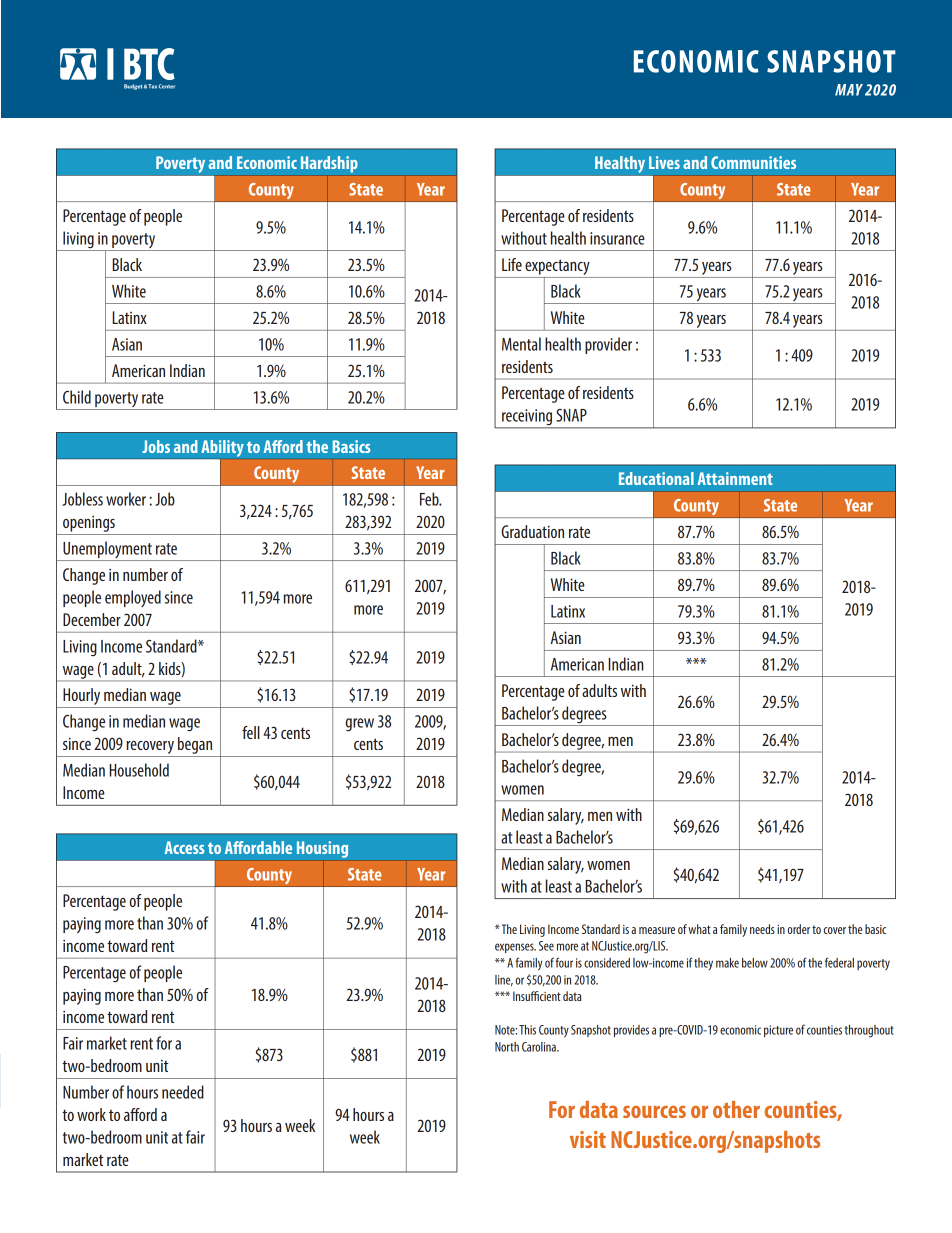 The width and height of the screenshot is (952, 1233). Describe the element at coordinates (664, 162) in the screenshot. I see `Lives` at that location.
